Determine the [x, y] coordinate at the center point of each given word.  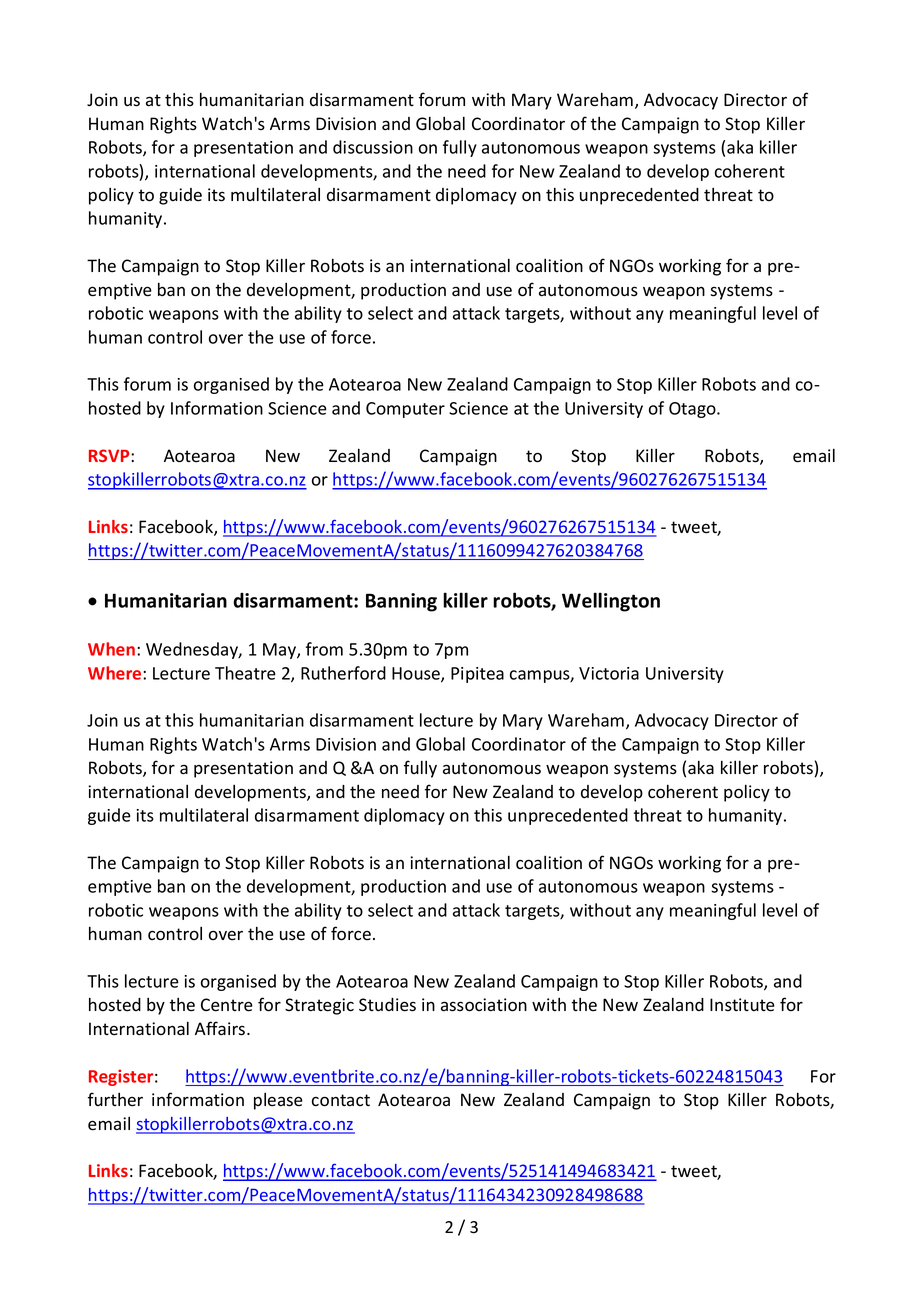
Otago [693, 410]
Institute [742, 1005]
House [417, 674]
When [111, 649]
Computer [405, 410]
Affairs [221, 1028]
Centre [227, 1005]
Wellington [611, 602]
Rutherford [343, 673]
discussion [373, 147]
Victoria [609, 673]
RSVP [110, 455]
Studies [387, 1005]
